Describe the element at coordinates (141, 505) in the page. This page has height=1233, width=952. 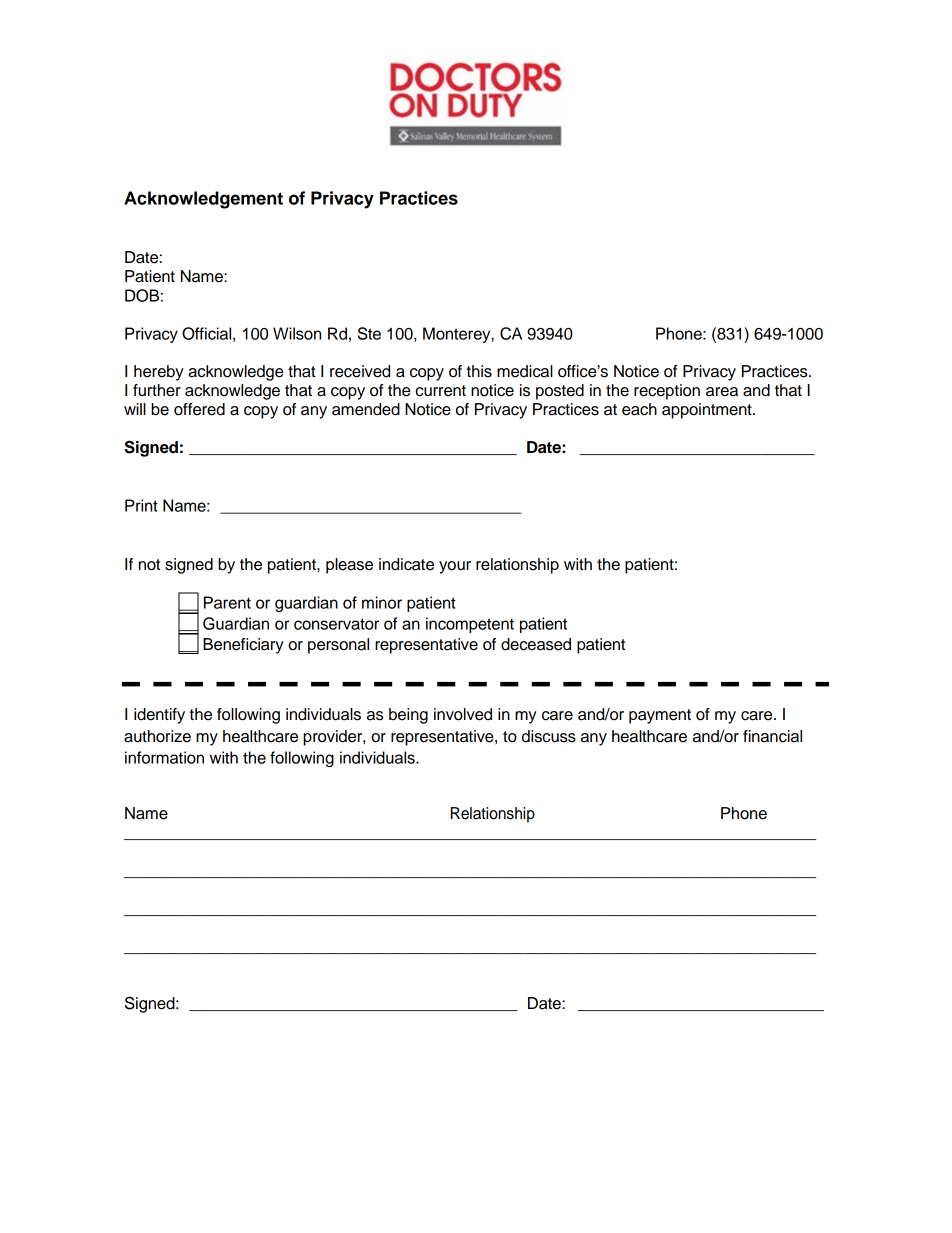
I see `Print` at that location.
